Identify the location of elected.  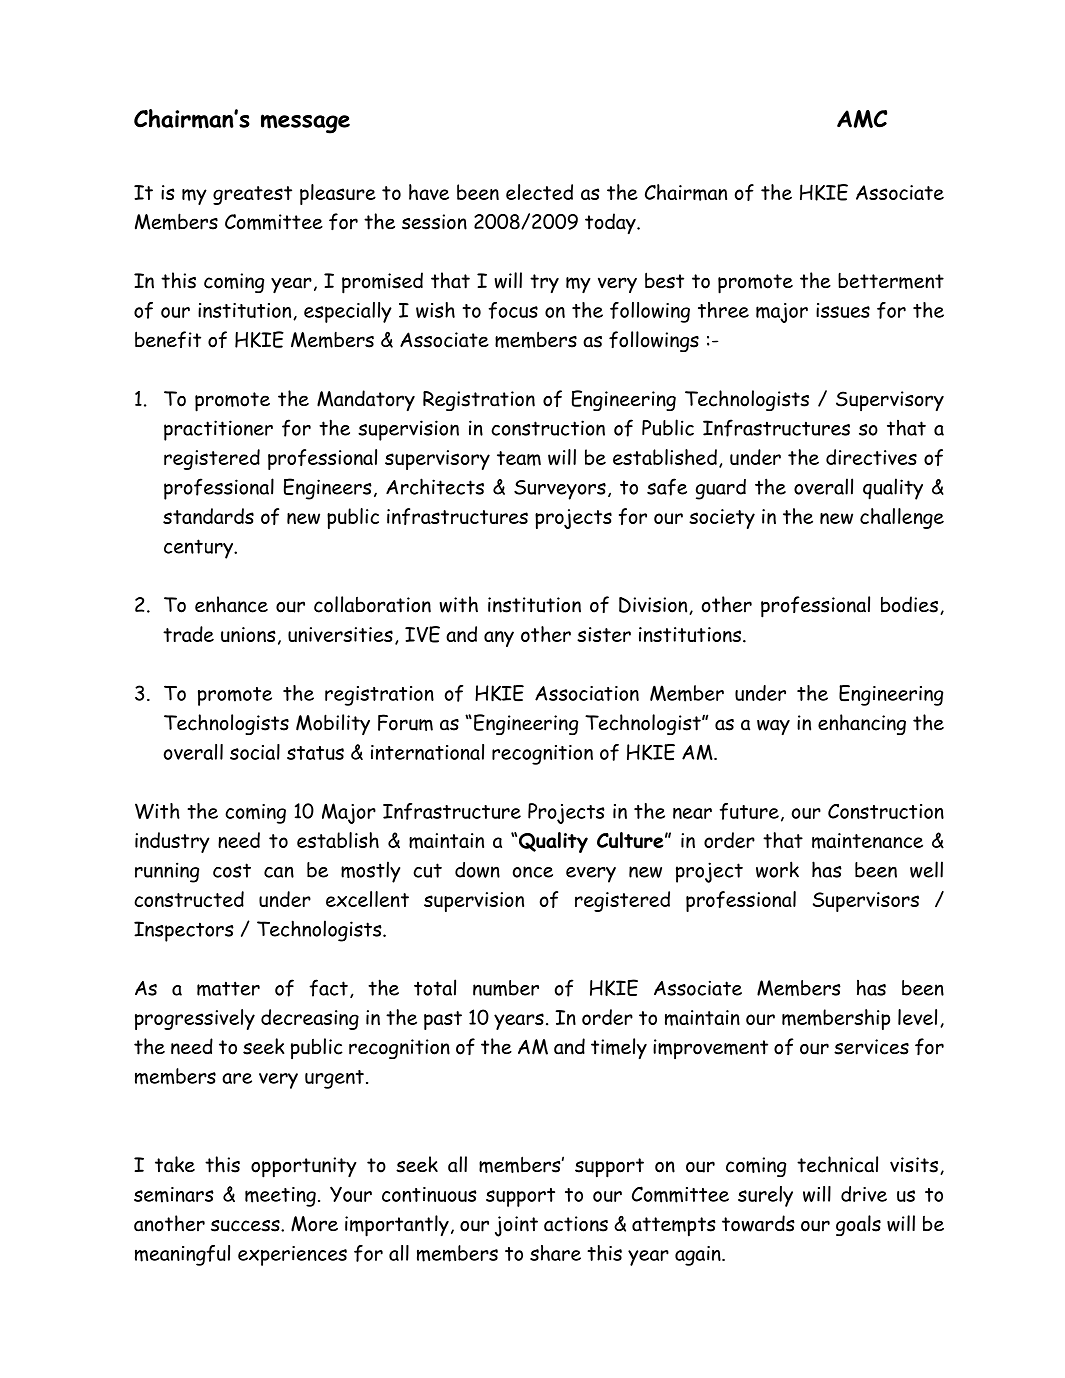
(539, 192).
